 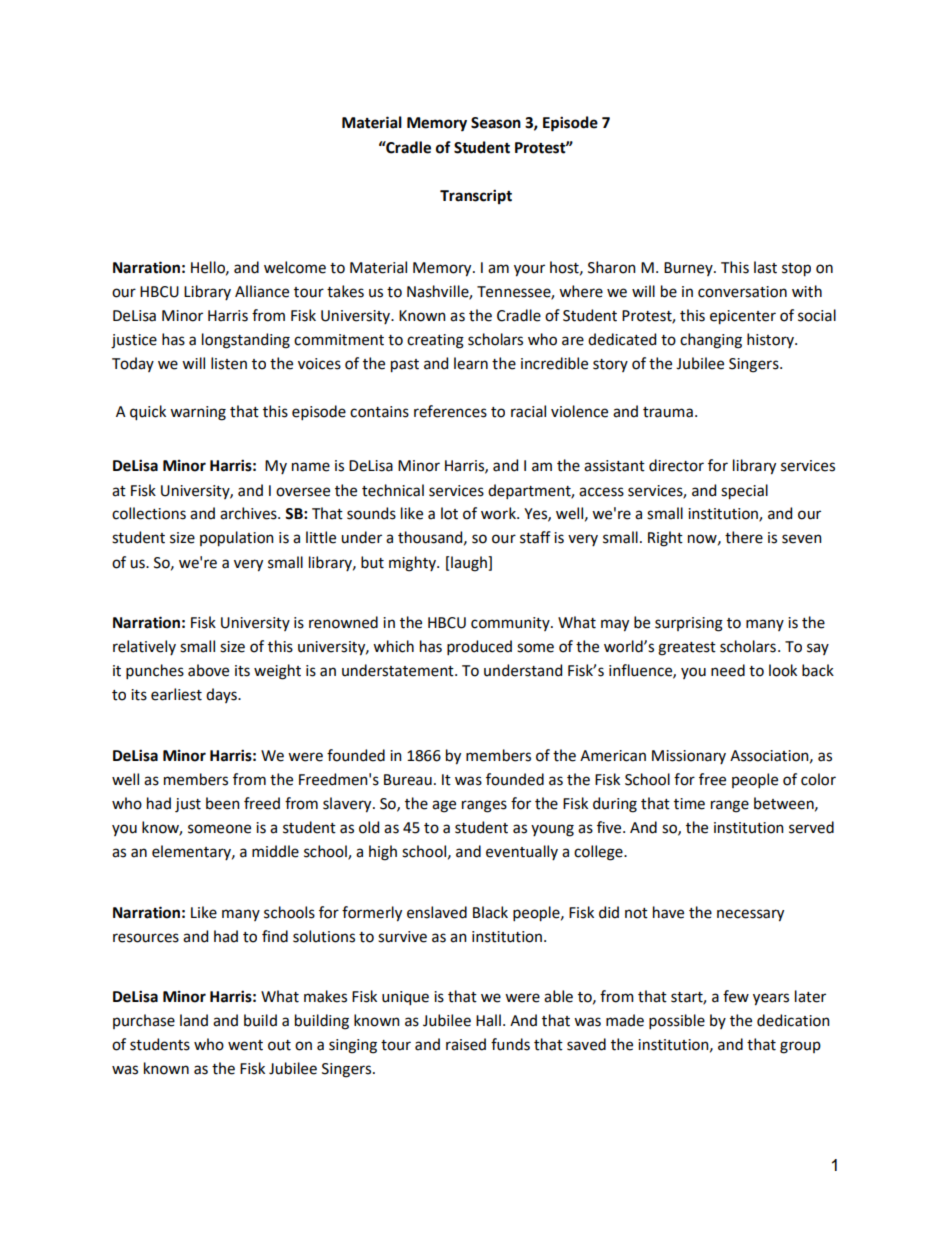 I want to click on need, so click(x=728, y=670).
